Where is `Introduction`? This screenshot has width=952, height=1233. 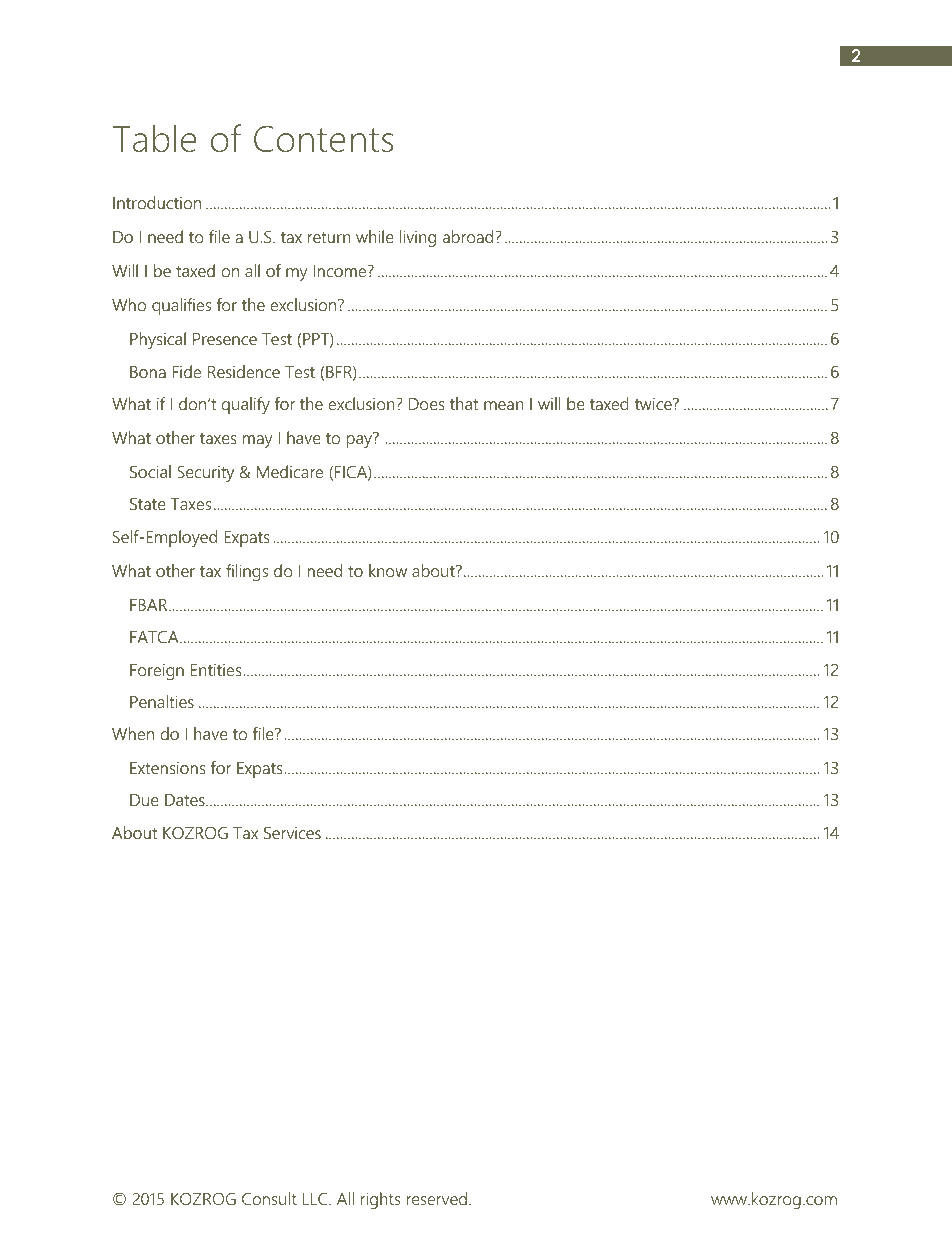
Introduction is located at coordinates (157, 202).
